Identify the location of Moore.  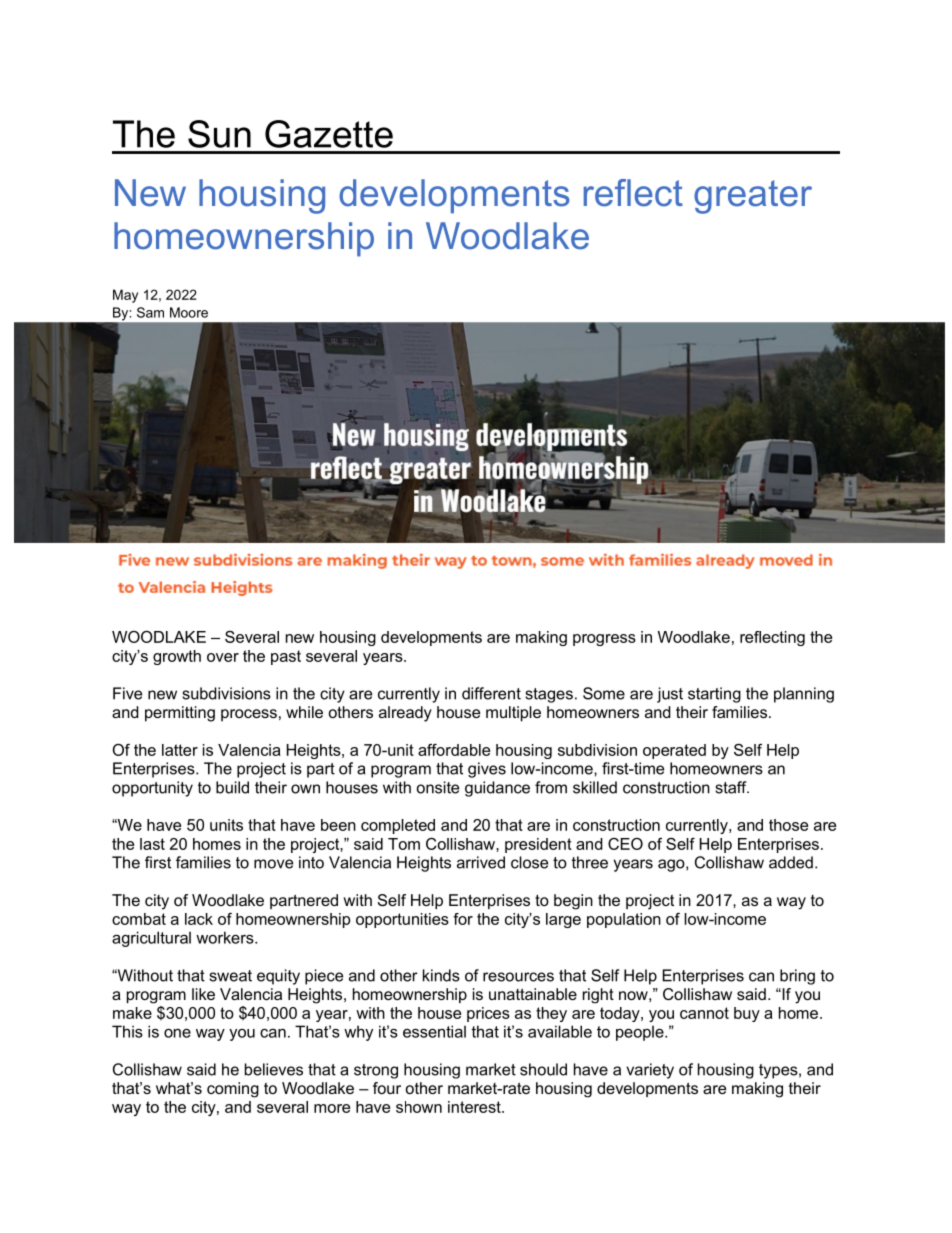
(189, 312).
